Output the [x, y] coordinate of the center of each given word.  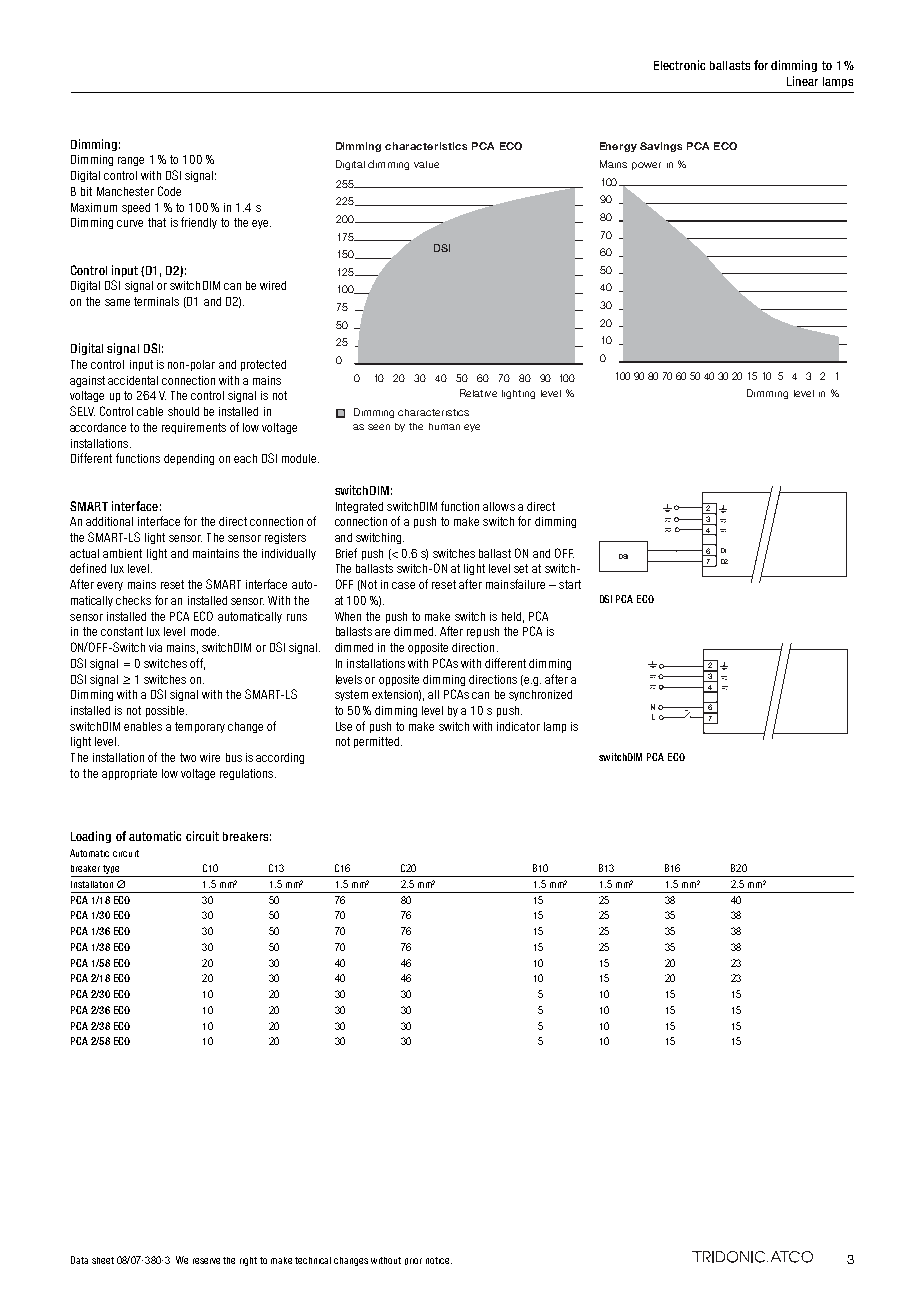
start [570, 584]
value [426, 164]
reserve [206, 1261]
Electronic [679, 65]
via [155, 647]
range [131, 161]
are [382, 632]
